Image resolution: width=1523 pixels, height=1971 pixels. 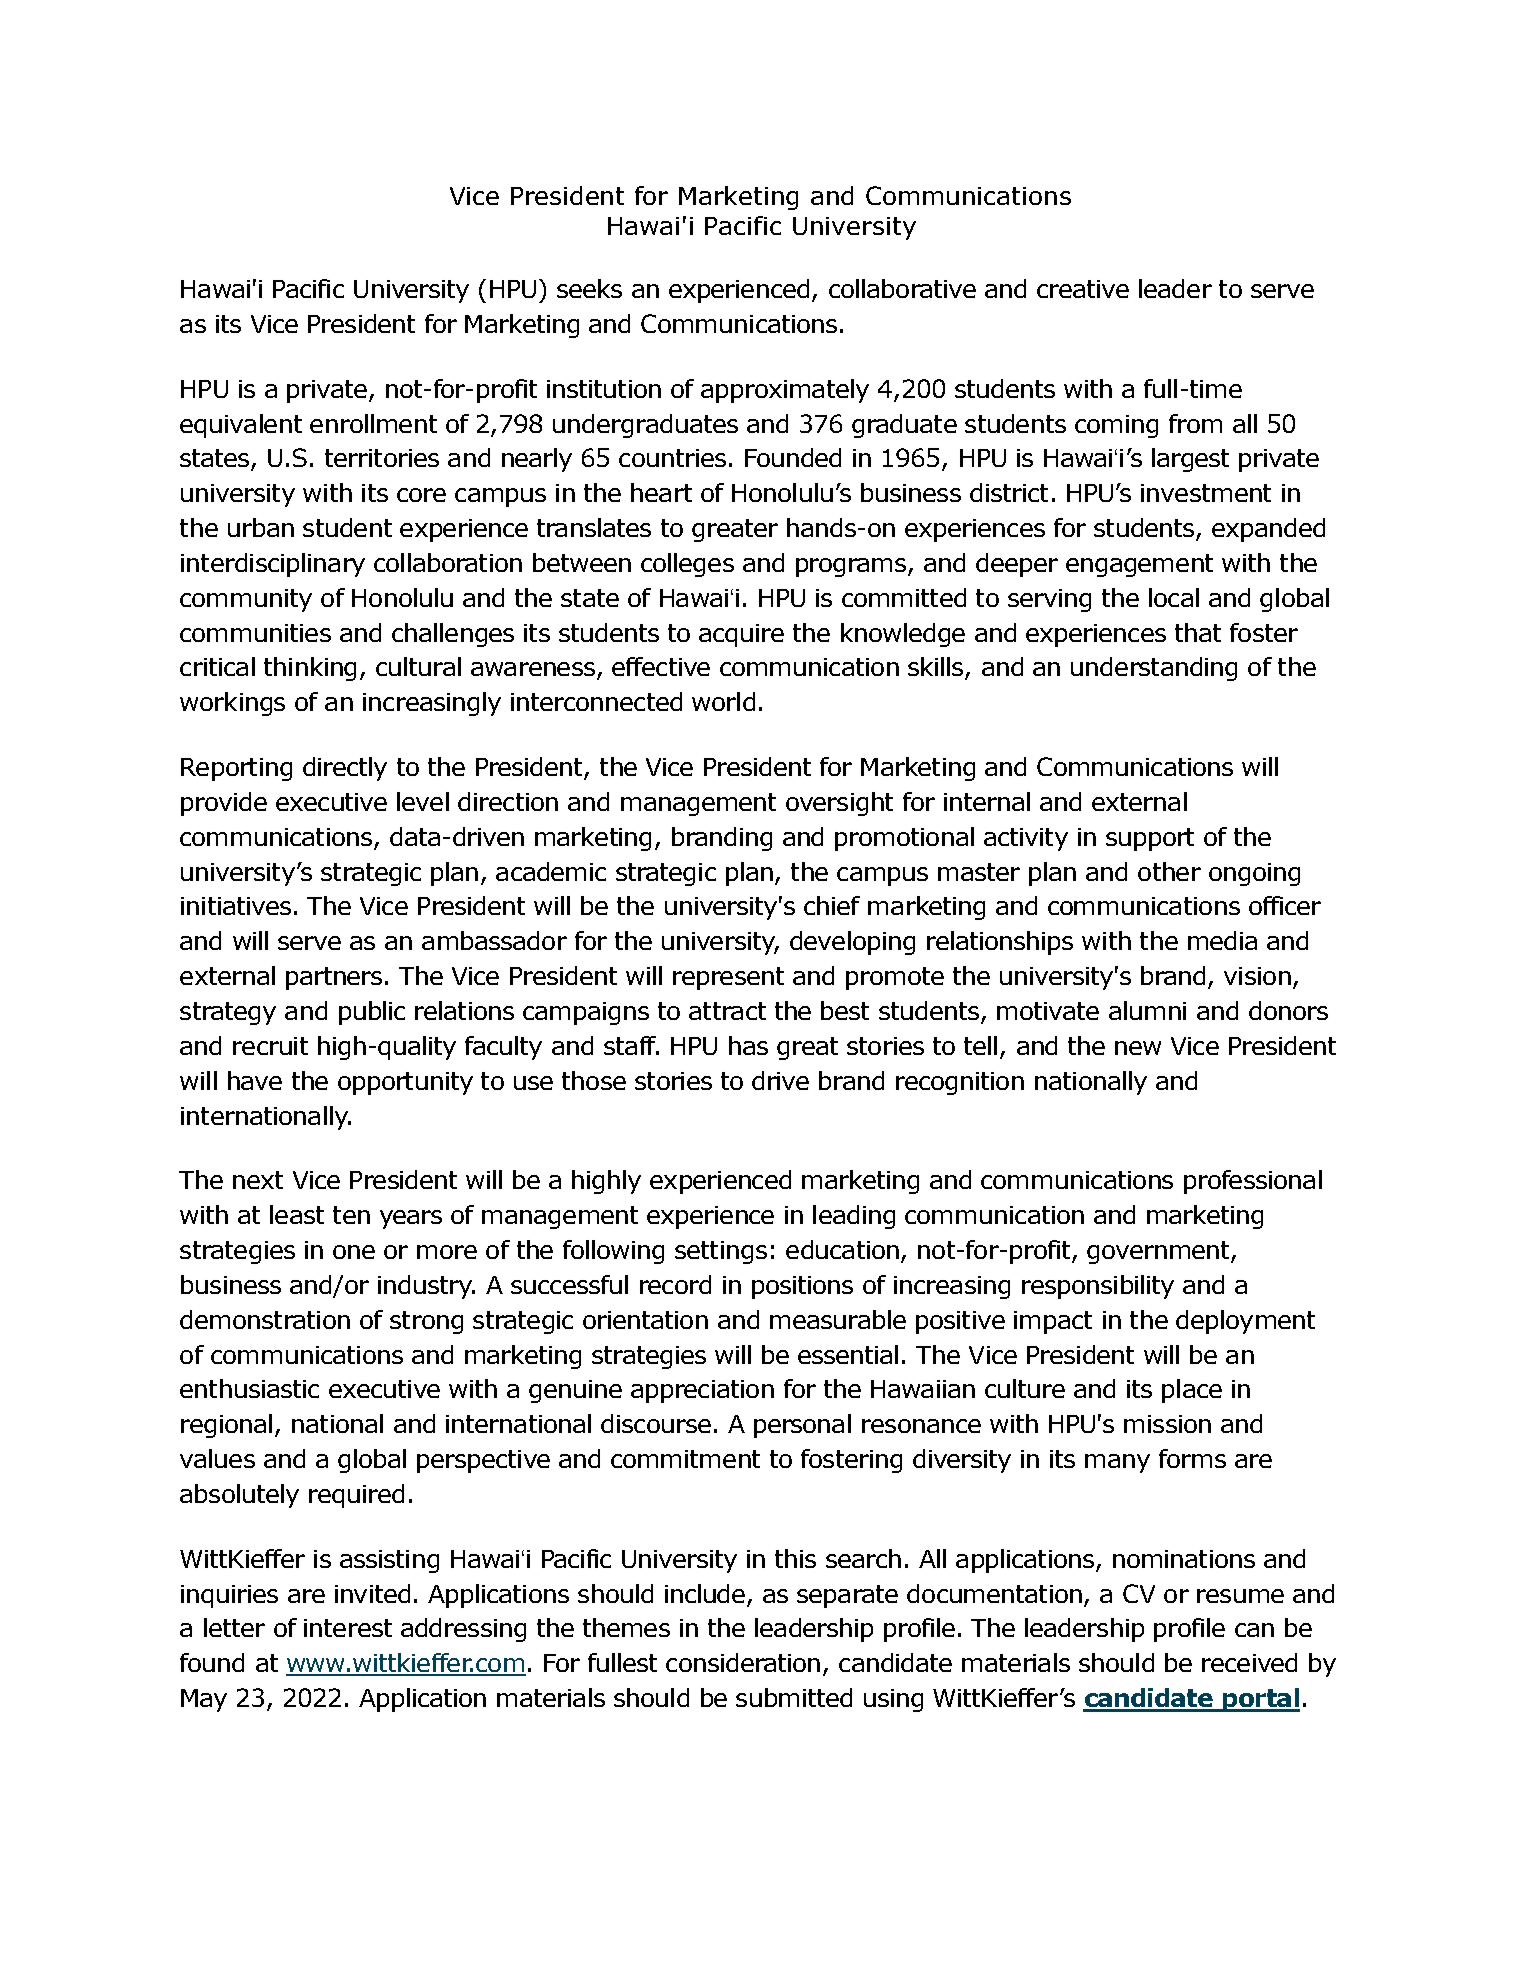 I want to click on directly, so click(x=345, y=769).
